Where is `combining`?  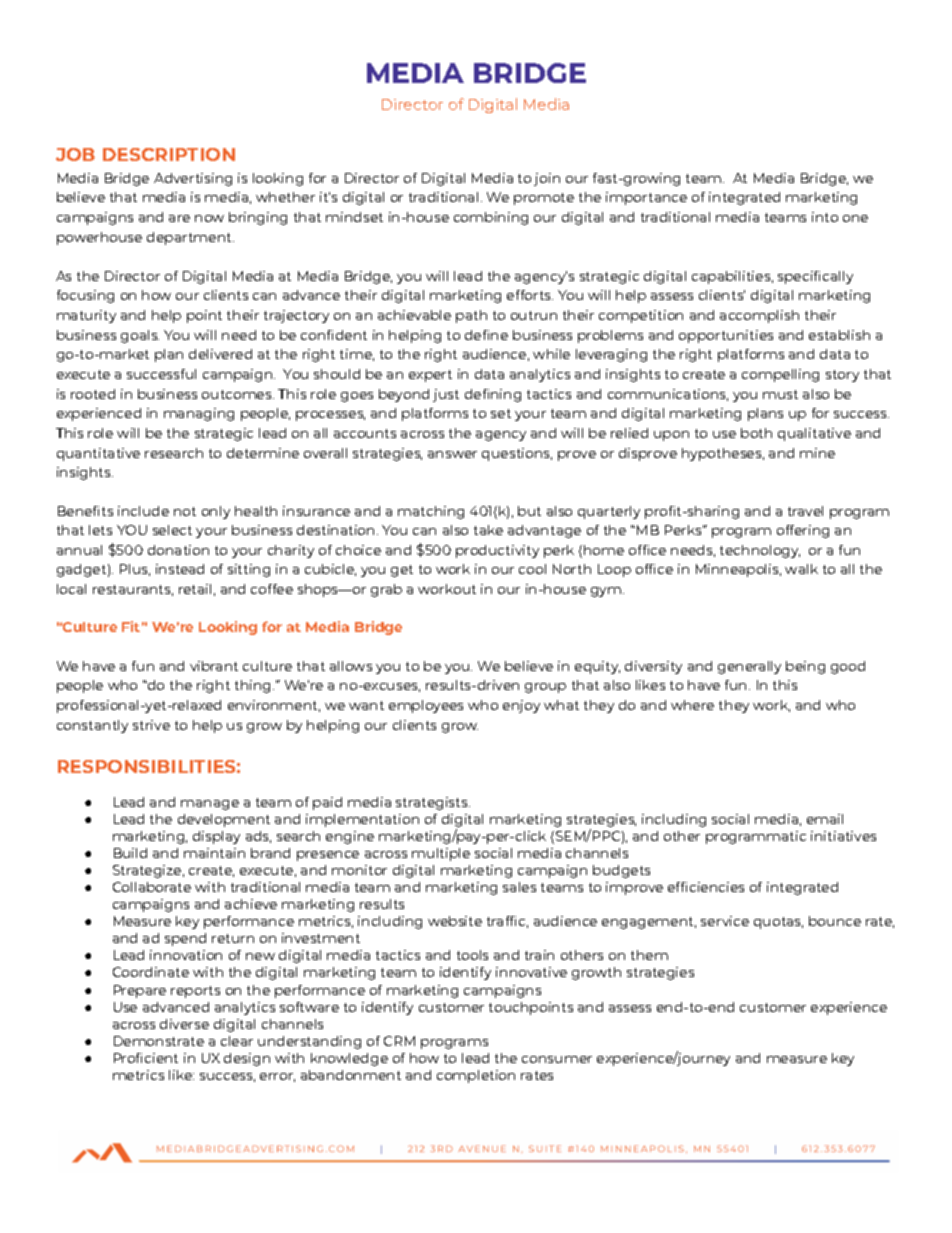 combining is located at coordinates (491, 218).
